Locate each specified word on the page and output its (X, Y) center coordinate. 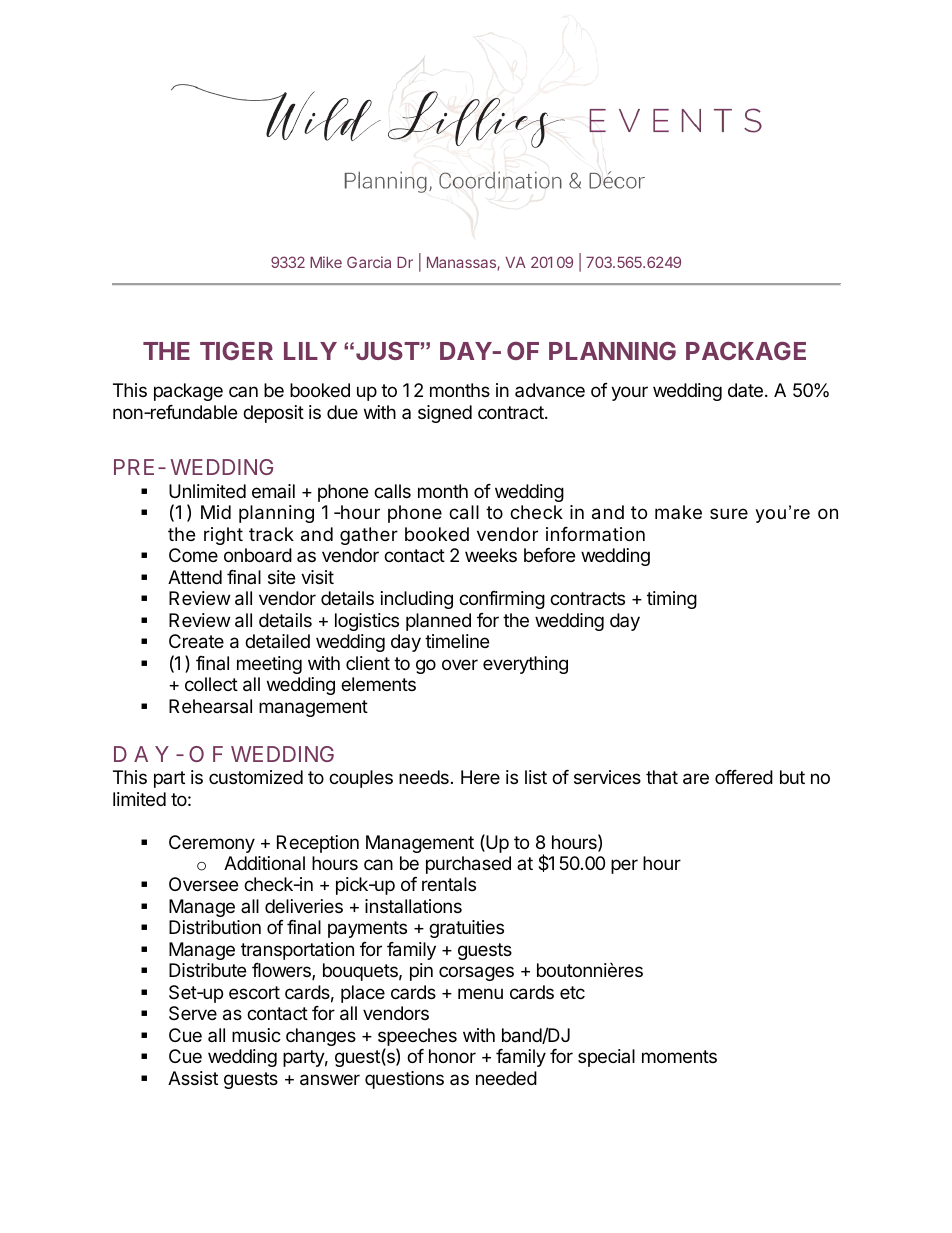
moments (679, 1056)
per (624, 866)
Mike (326, 262)
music (256, 1035)
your (629, 393)
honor (452, 1056)
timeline (457, 641)
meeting (269, 665)
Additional (264, 863)
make (678, 512)
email (273, 491)
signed (445, 414)
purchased (468, 865)
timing (672, 600)
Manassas (462, 264)
